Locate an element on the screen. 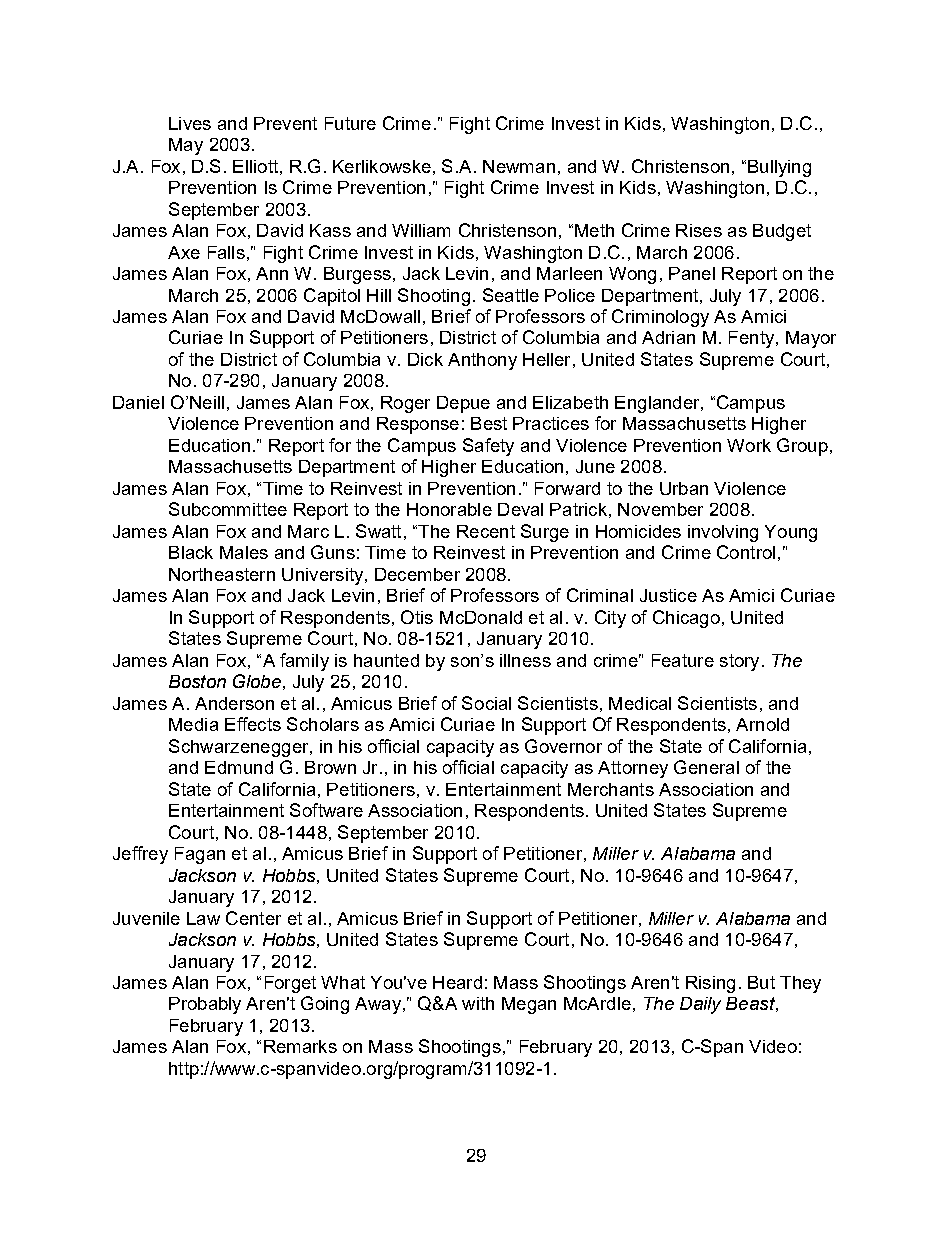  Work is located at coordinates (749, 445).
